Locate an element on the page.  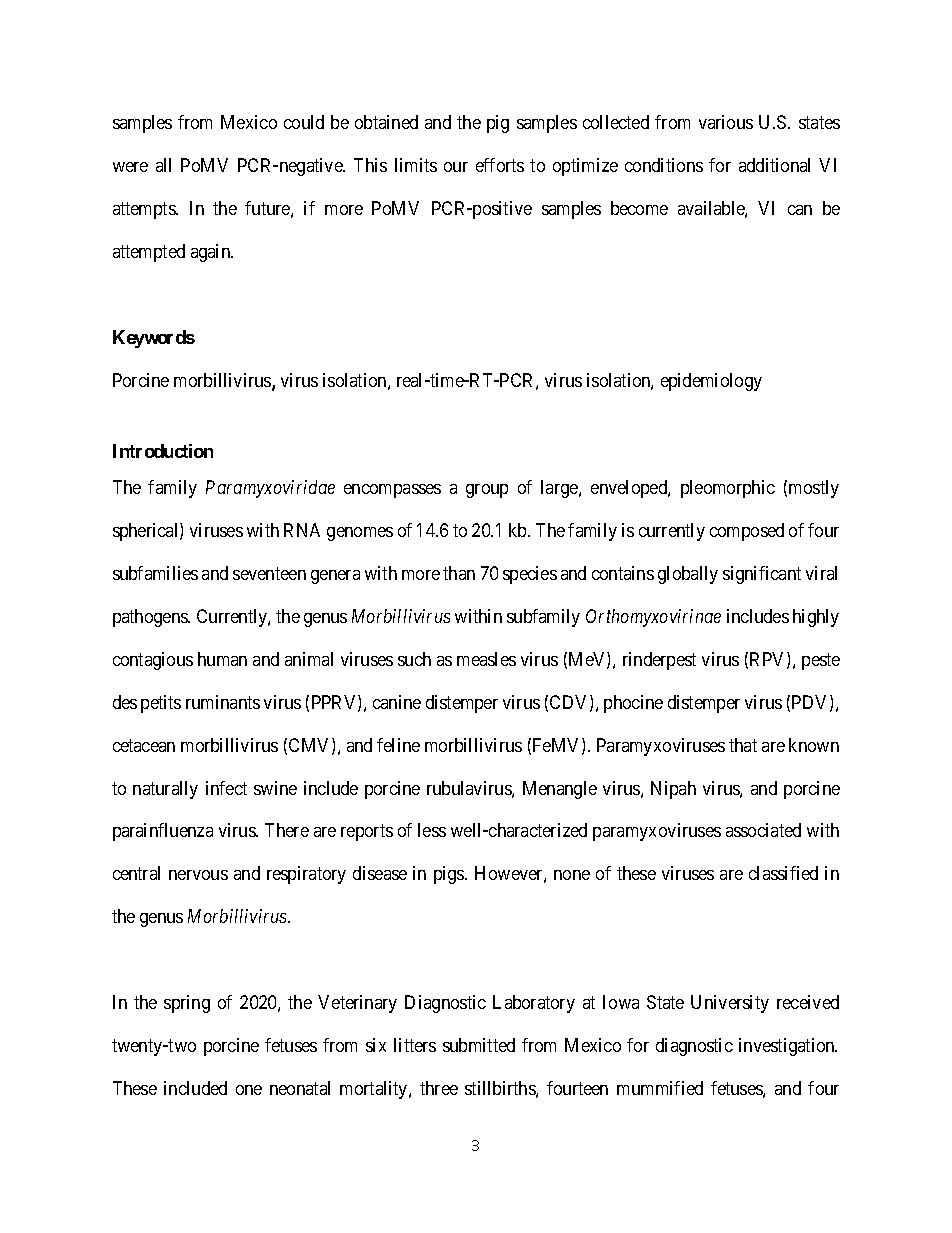
mostly is located at coordinates (814, 489).
